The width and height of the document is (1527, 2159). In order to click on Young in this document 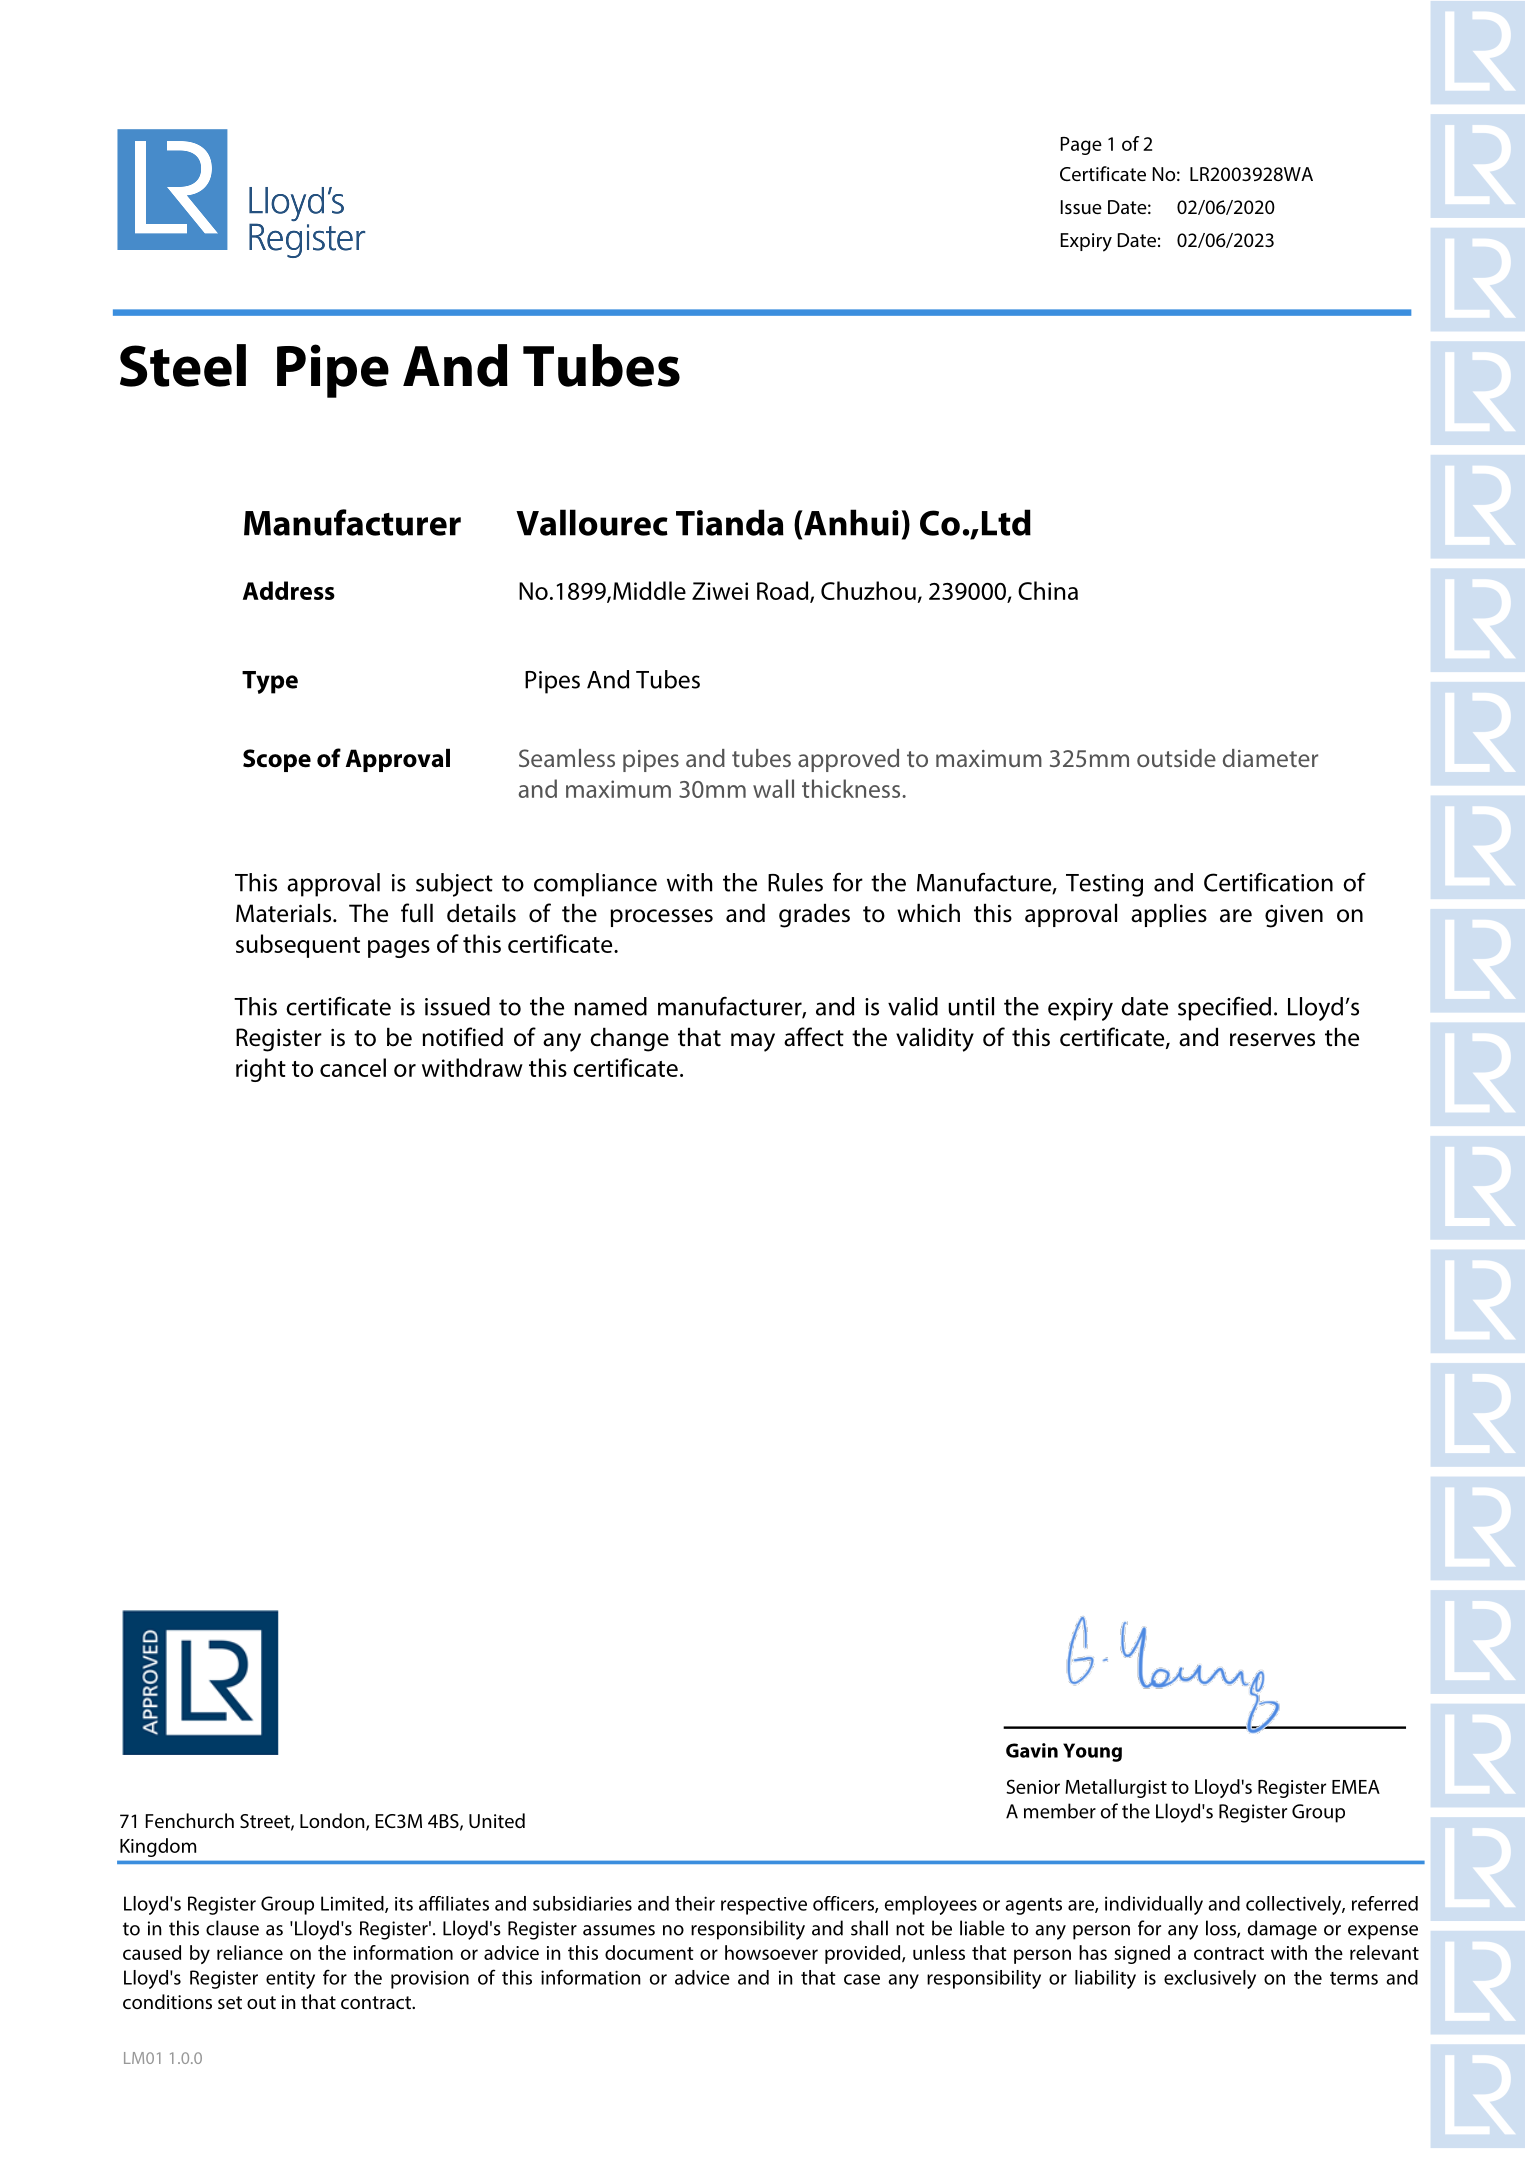, I will do `click(1092, 1752)`.
